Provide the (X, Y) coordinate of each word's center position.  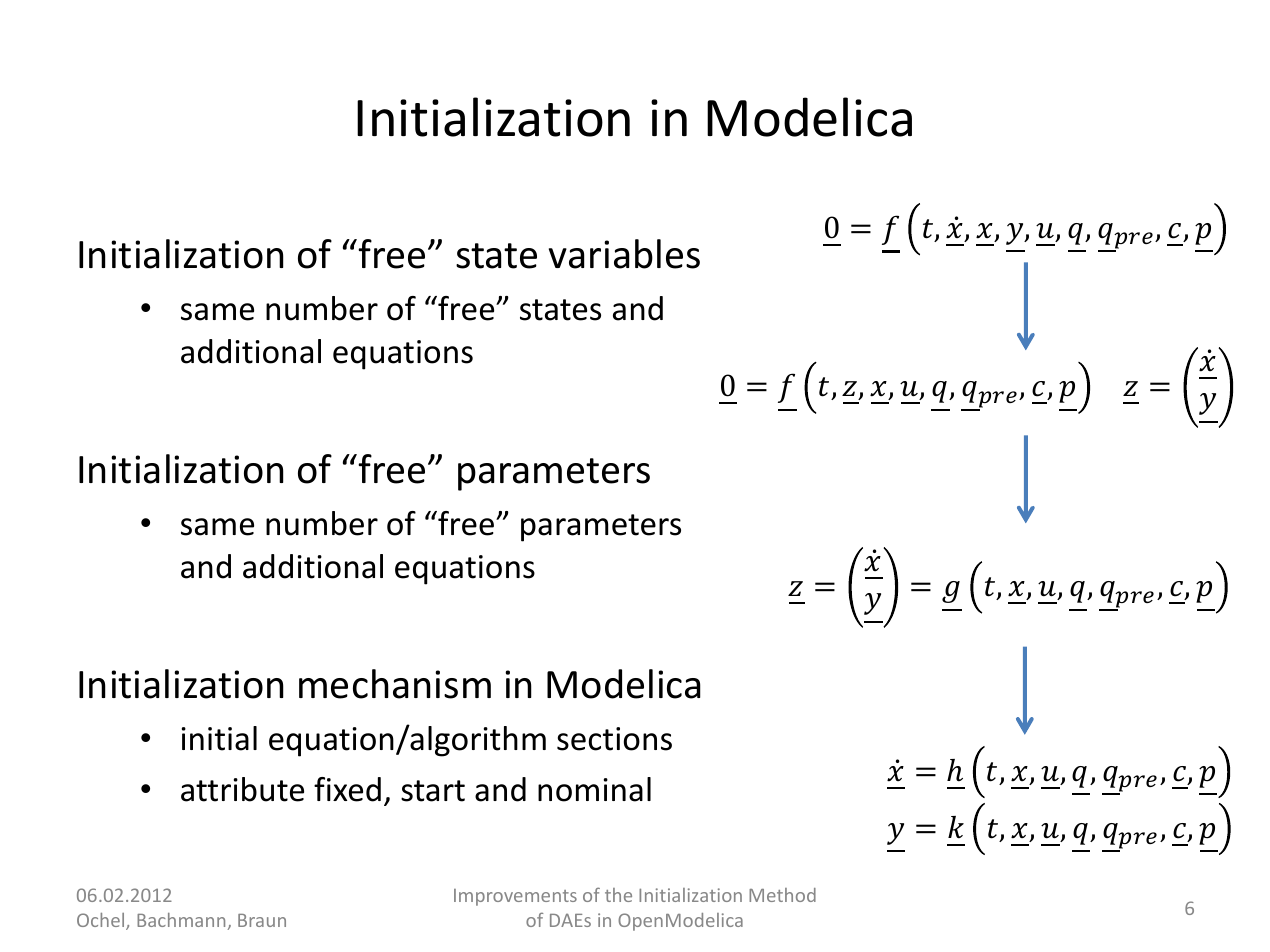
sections (614, 739)
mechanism (395, 684)
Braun (262, 920)
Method (782, 895)
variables (624, 254)
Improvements (515, 897)
